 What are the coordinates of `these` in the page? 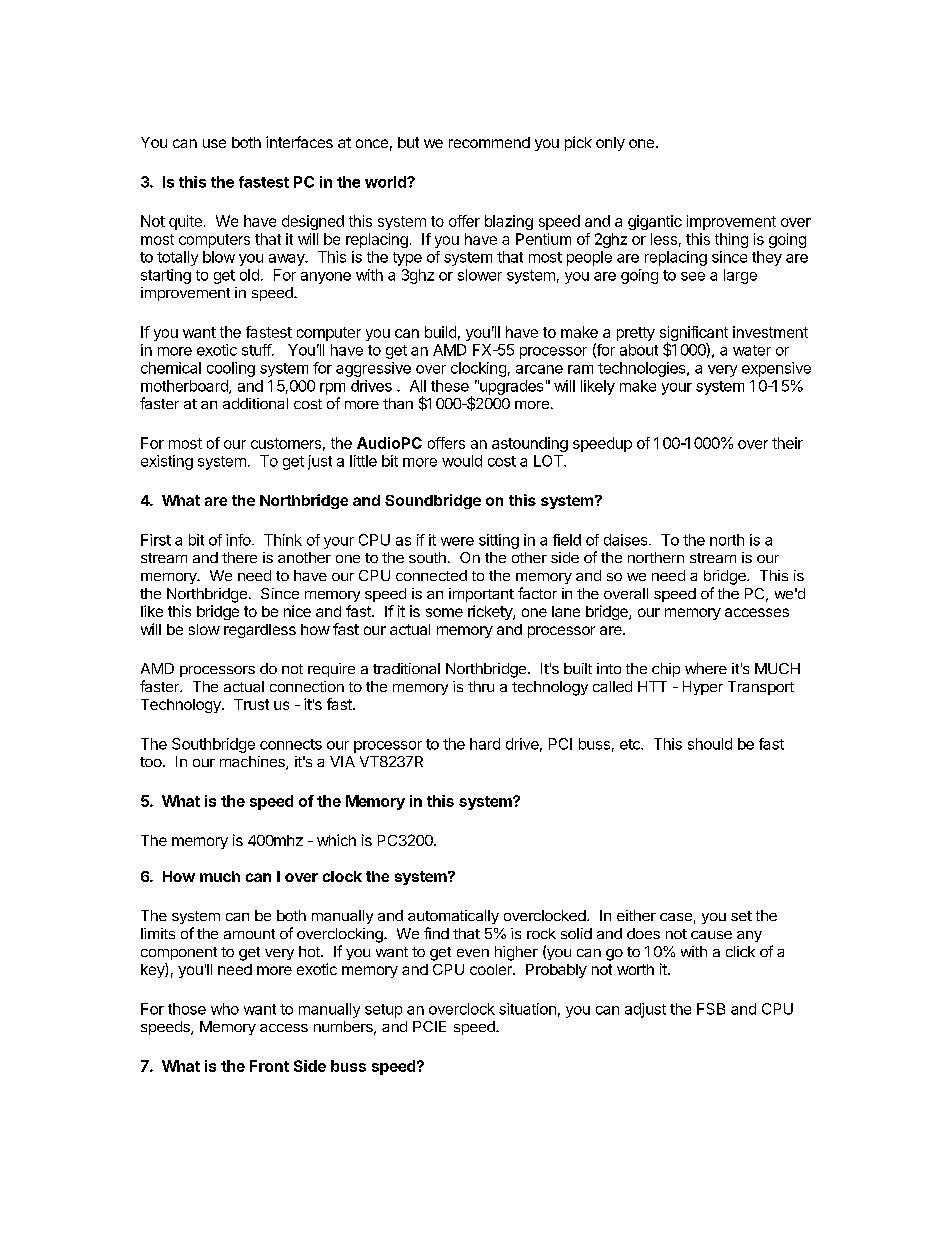 It's located at (450, 386).
